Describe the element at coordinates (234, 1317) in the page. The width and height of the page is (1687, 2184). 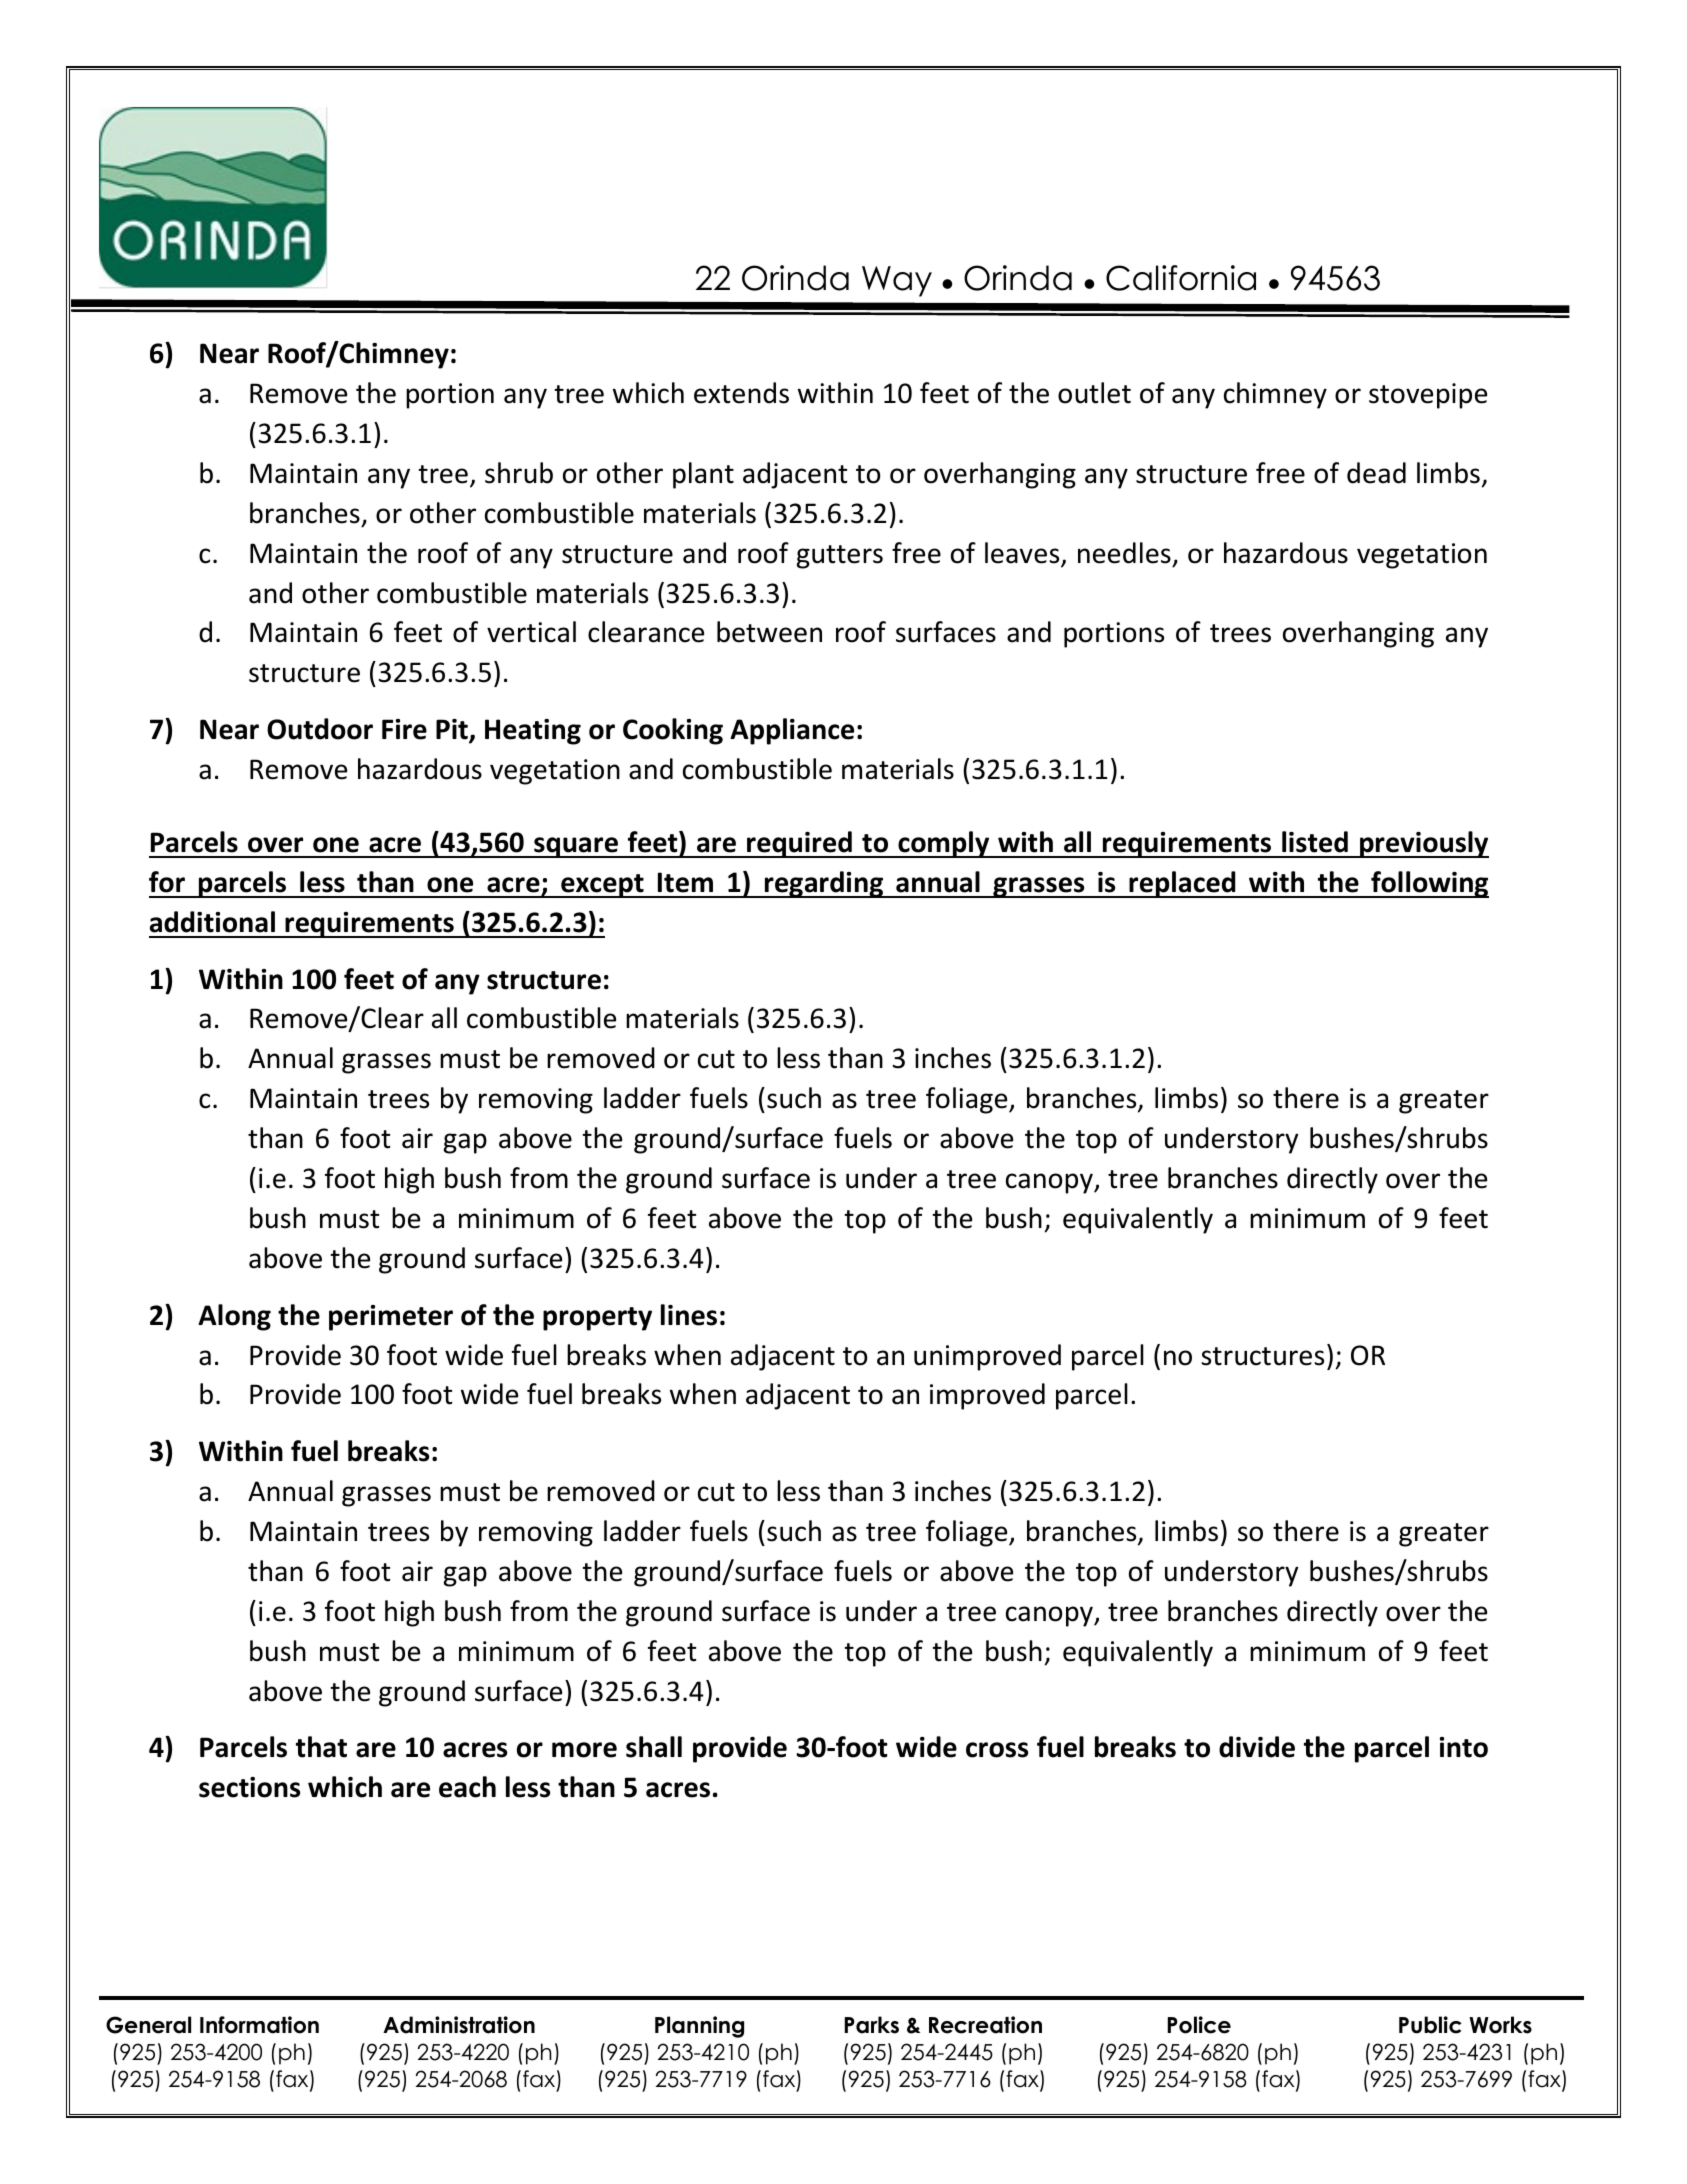
I see `Along` at that location.
